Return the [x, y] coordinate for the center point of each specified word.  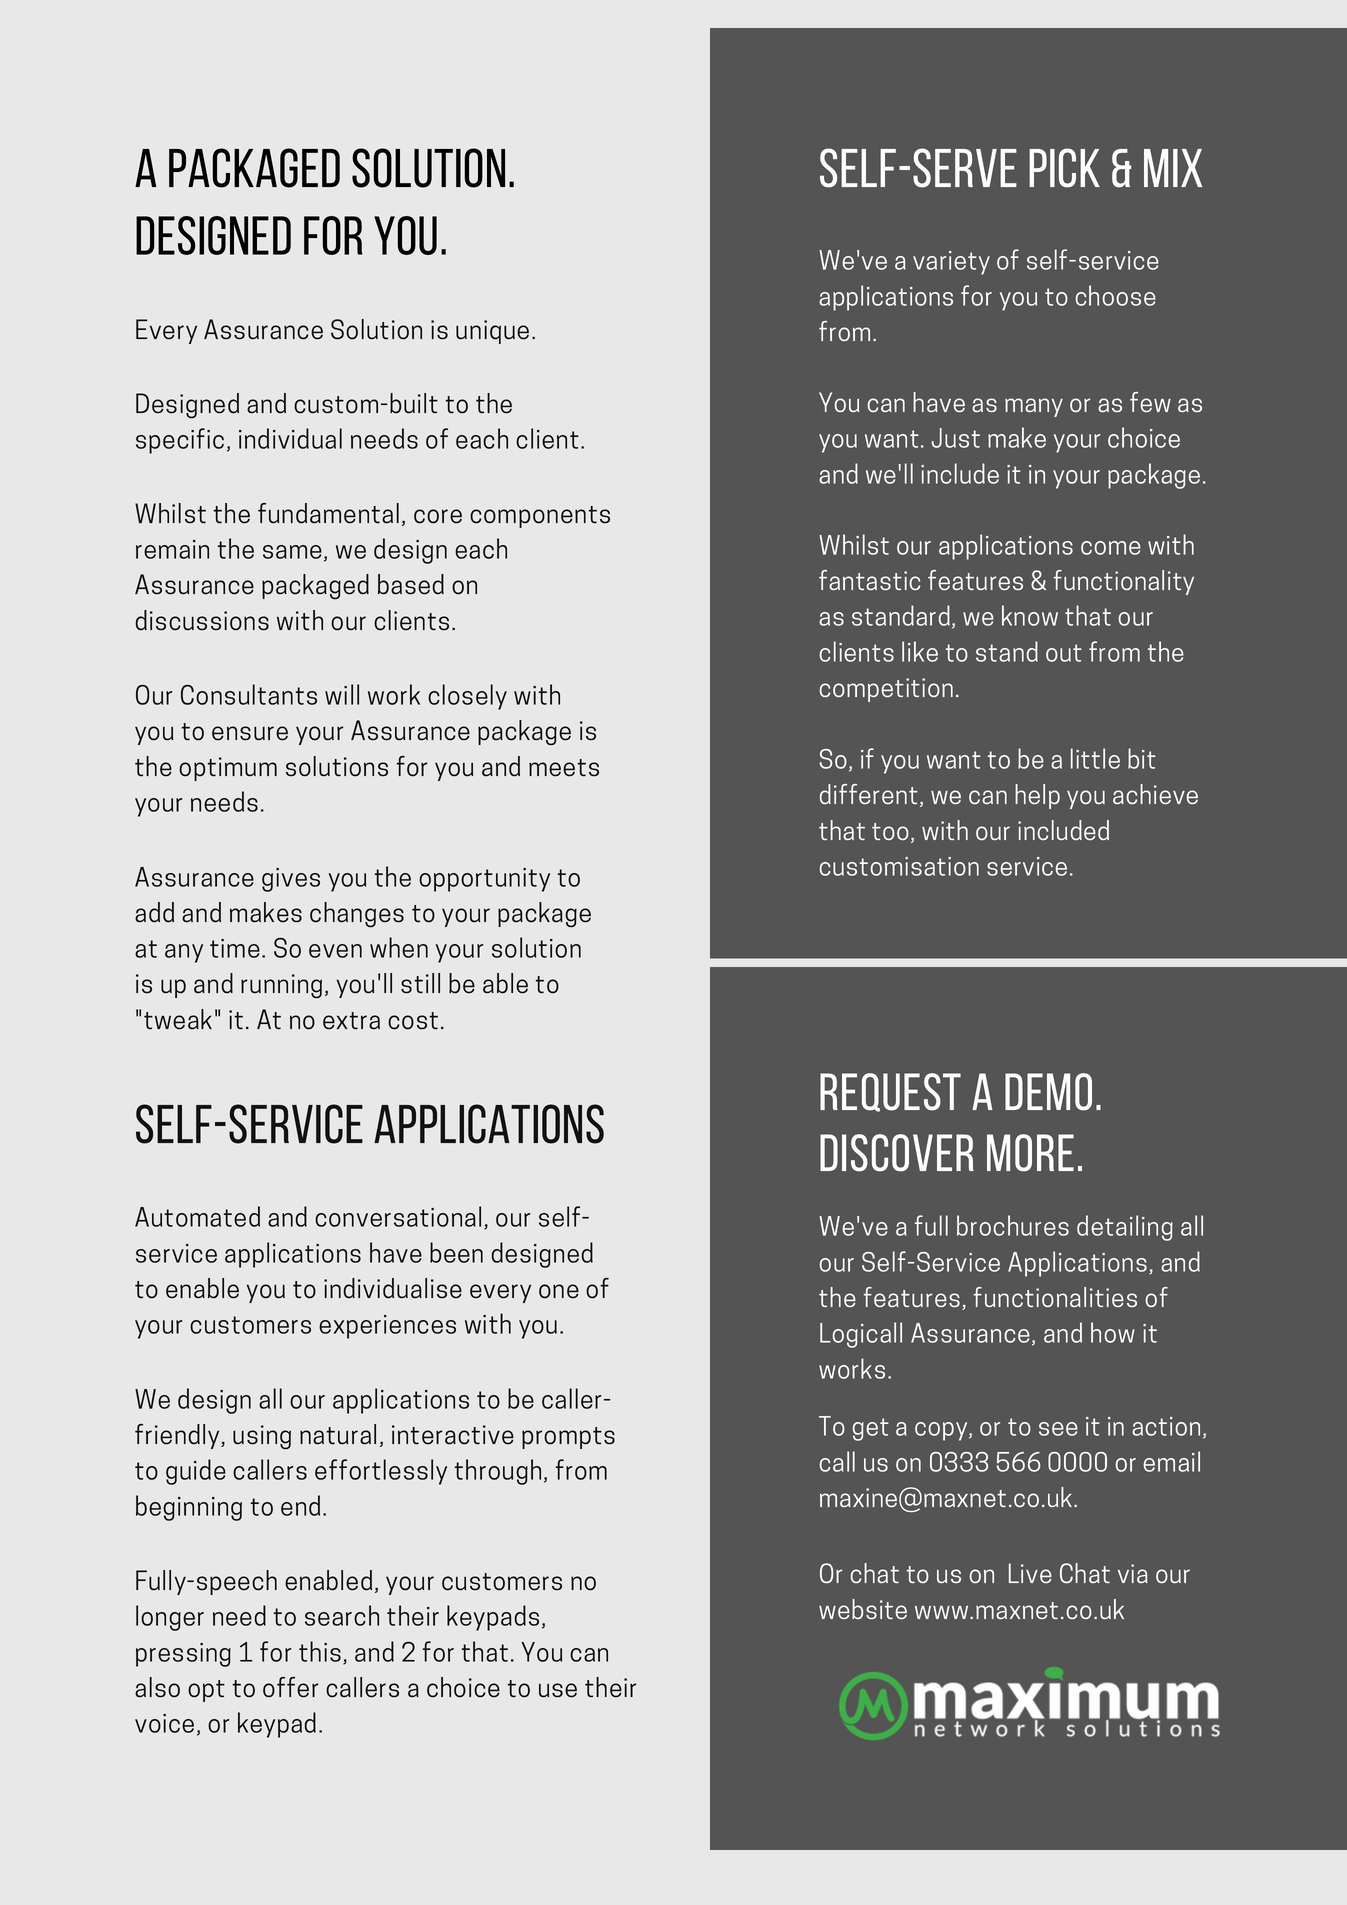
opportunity [484, 880]
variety [951, 263]
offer [290, 1687]
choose [1115, 295]
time [235, 948]
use [558, 1690]
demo [1048, 1092]
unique [492, 332]
